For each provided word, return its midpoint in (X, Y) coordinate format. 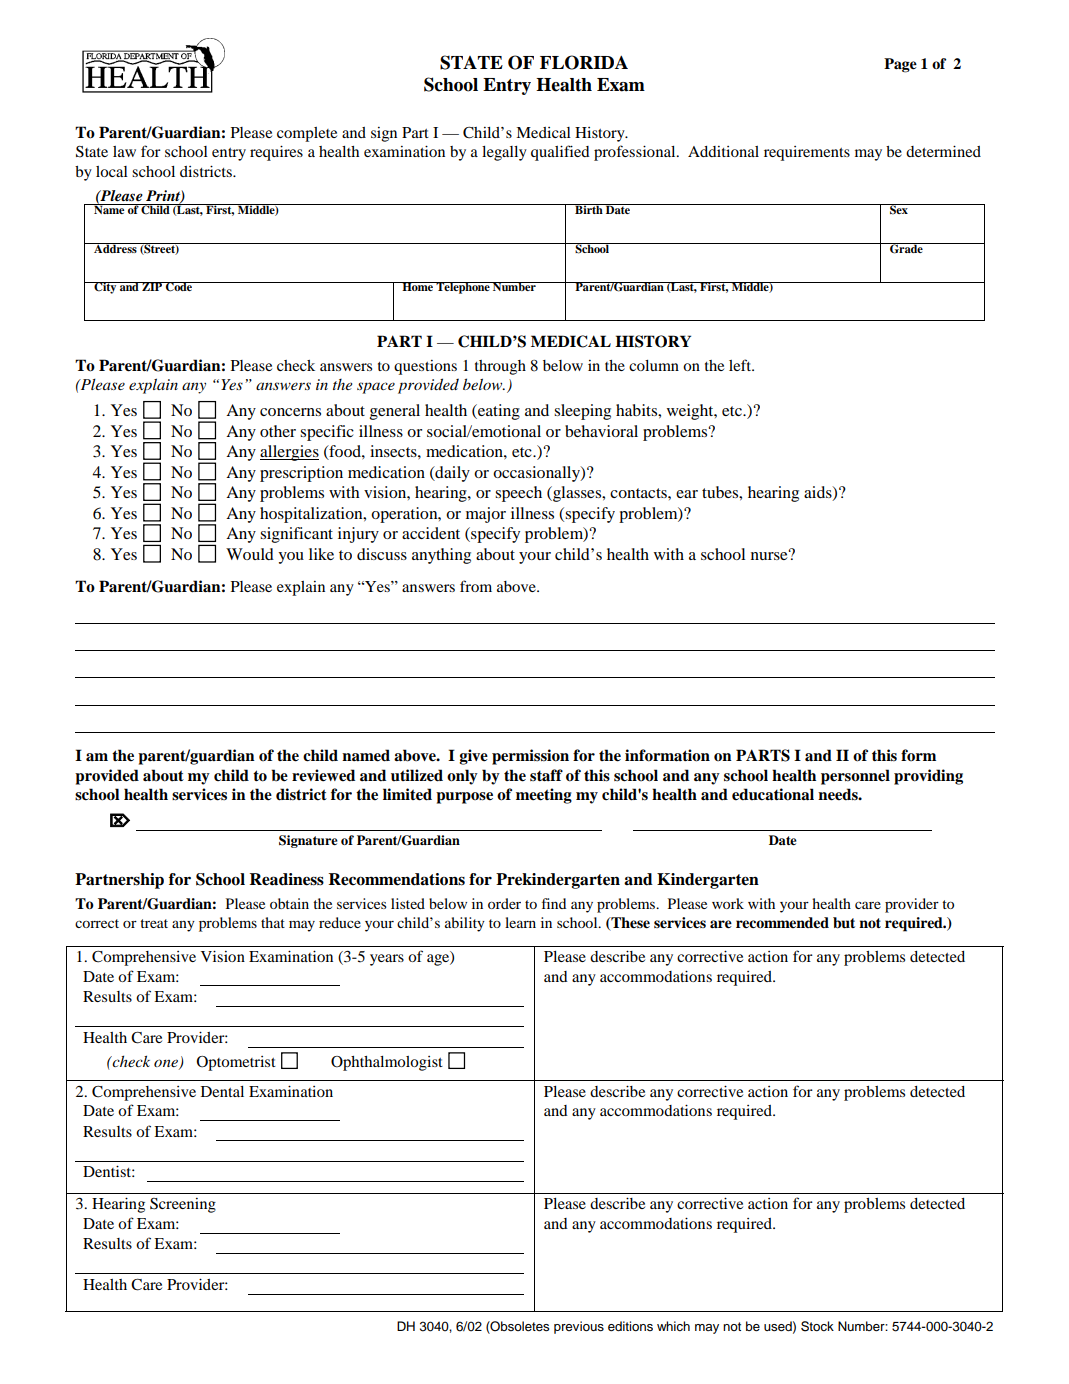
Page (900, 65)
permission (530, 757)
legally (504, 153)
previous (579, 1327)
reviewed (323, 775)
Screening (183, 1205)
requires (276, 153)
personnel (855, 777)
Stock (817, 1326)
